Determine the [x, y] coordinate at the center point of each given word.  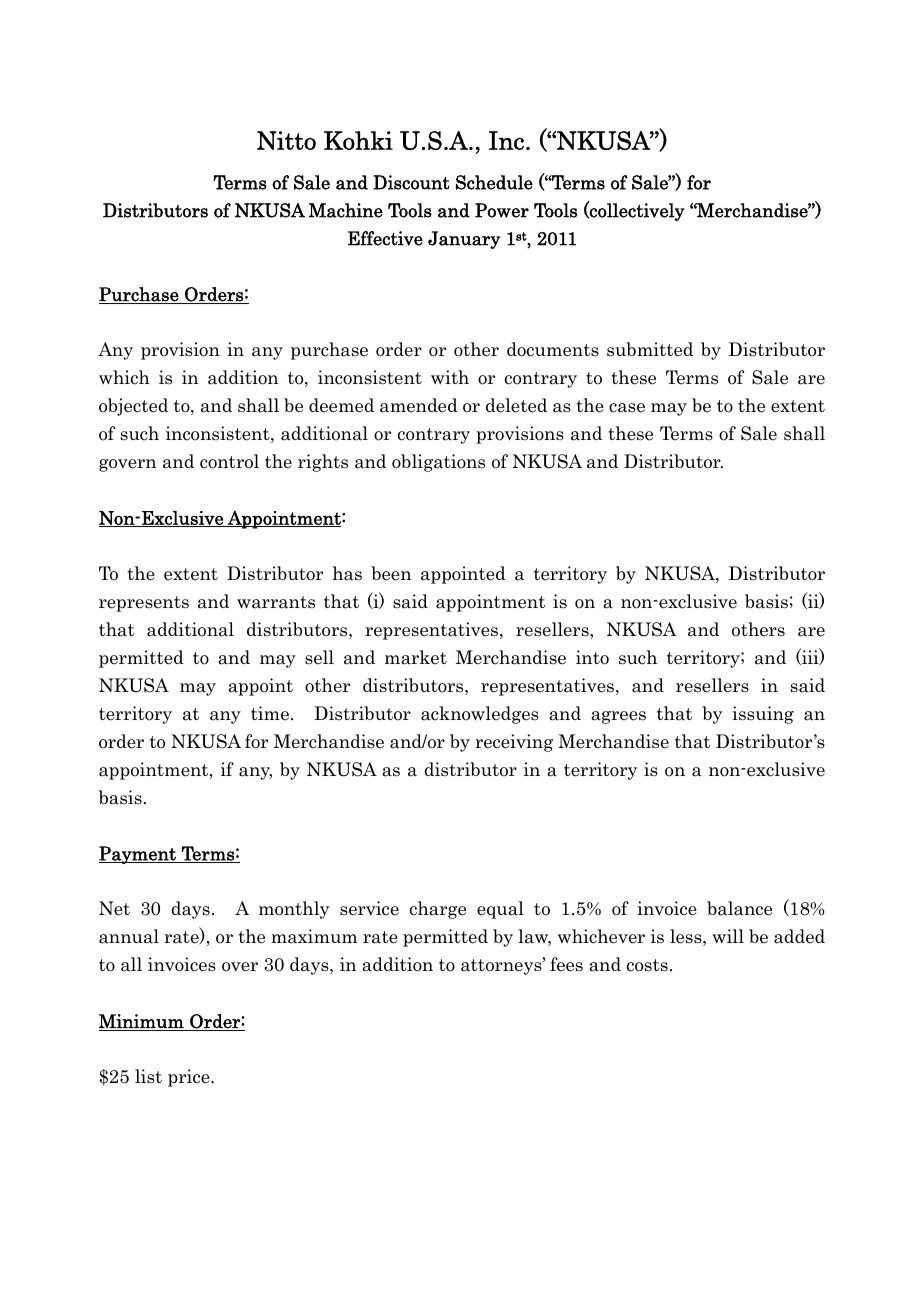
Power [502, 210]
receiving [514, 743]
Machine [346, 210]
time [270, 713]
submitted [650, 349]
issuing [763, 715]
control [229, 461]
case [627, 408]
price [190, 1078]
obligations [438, 463]
